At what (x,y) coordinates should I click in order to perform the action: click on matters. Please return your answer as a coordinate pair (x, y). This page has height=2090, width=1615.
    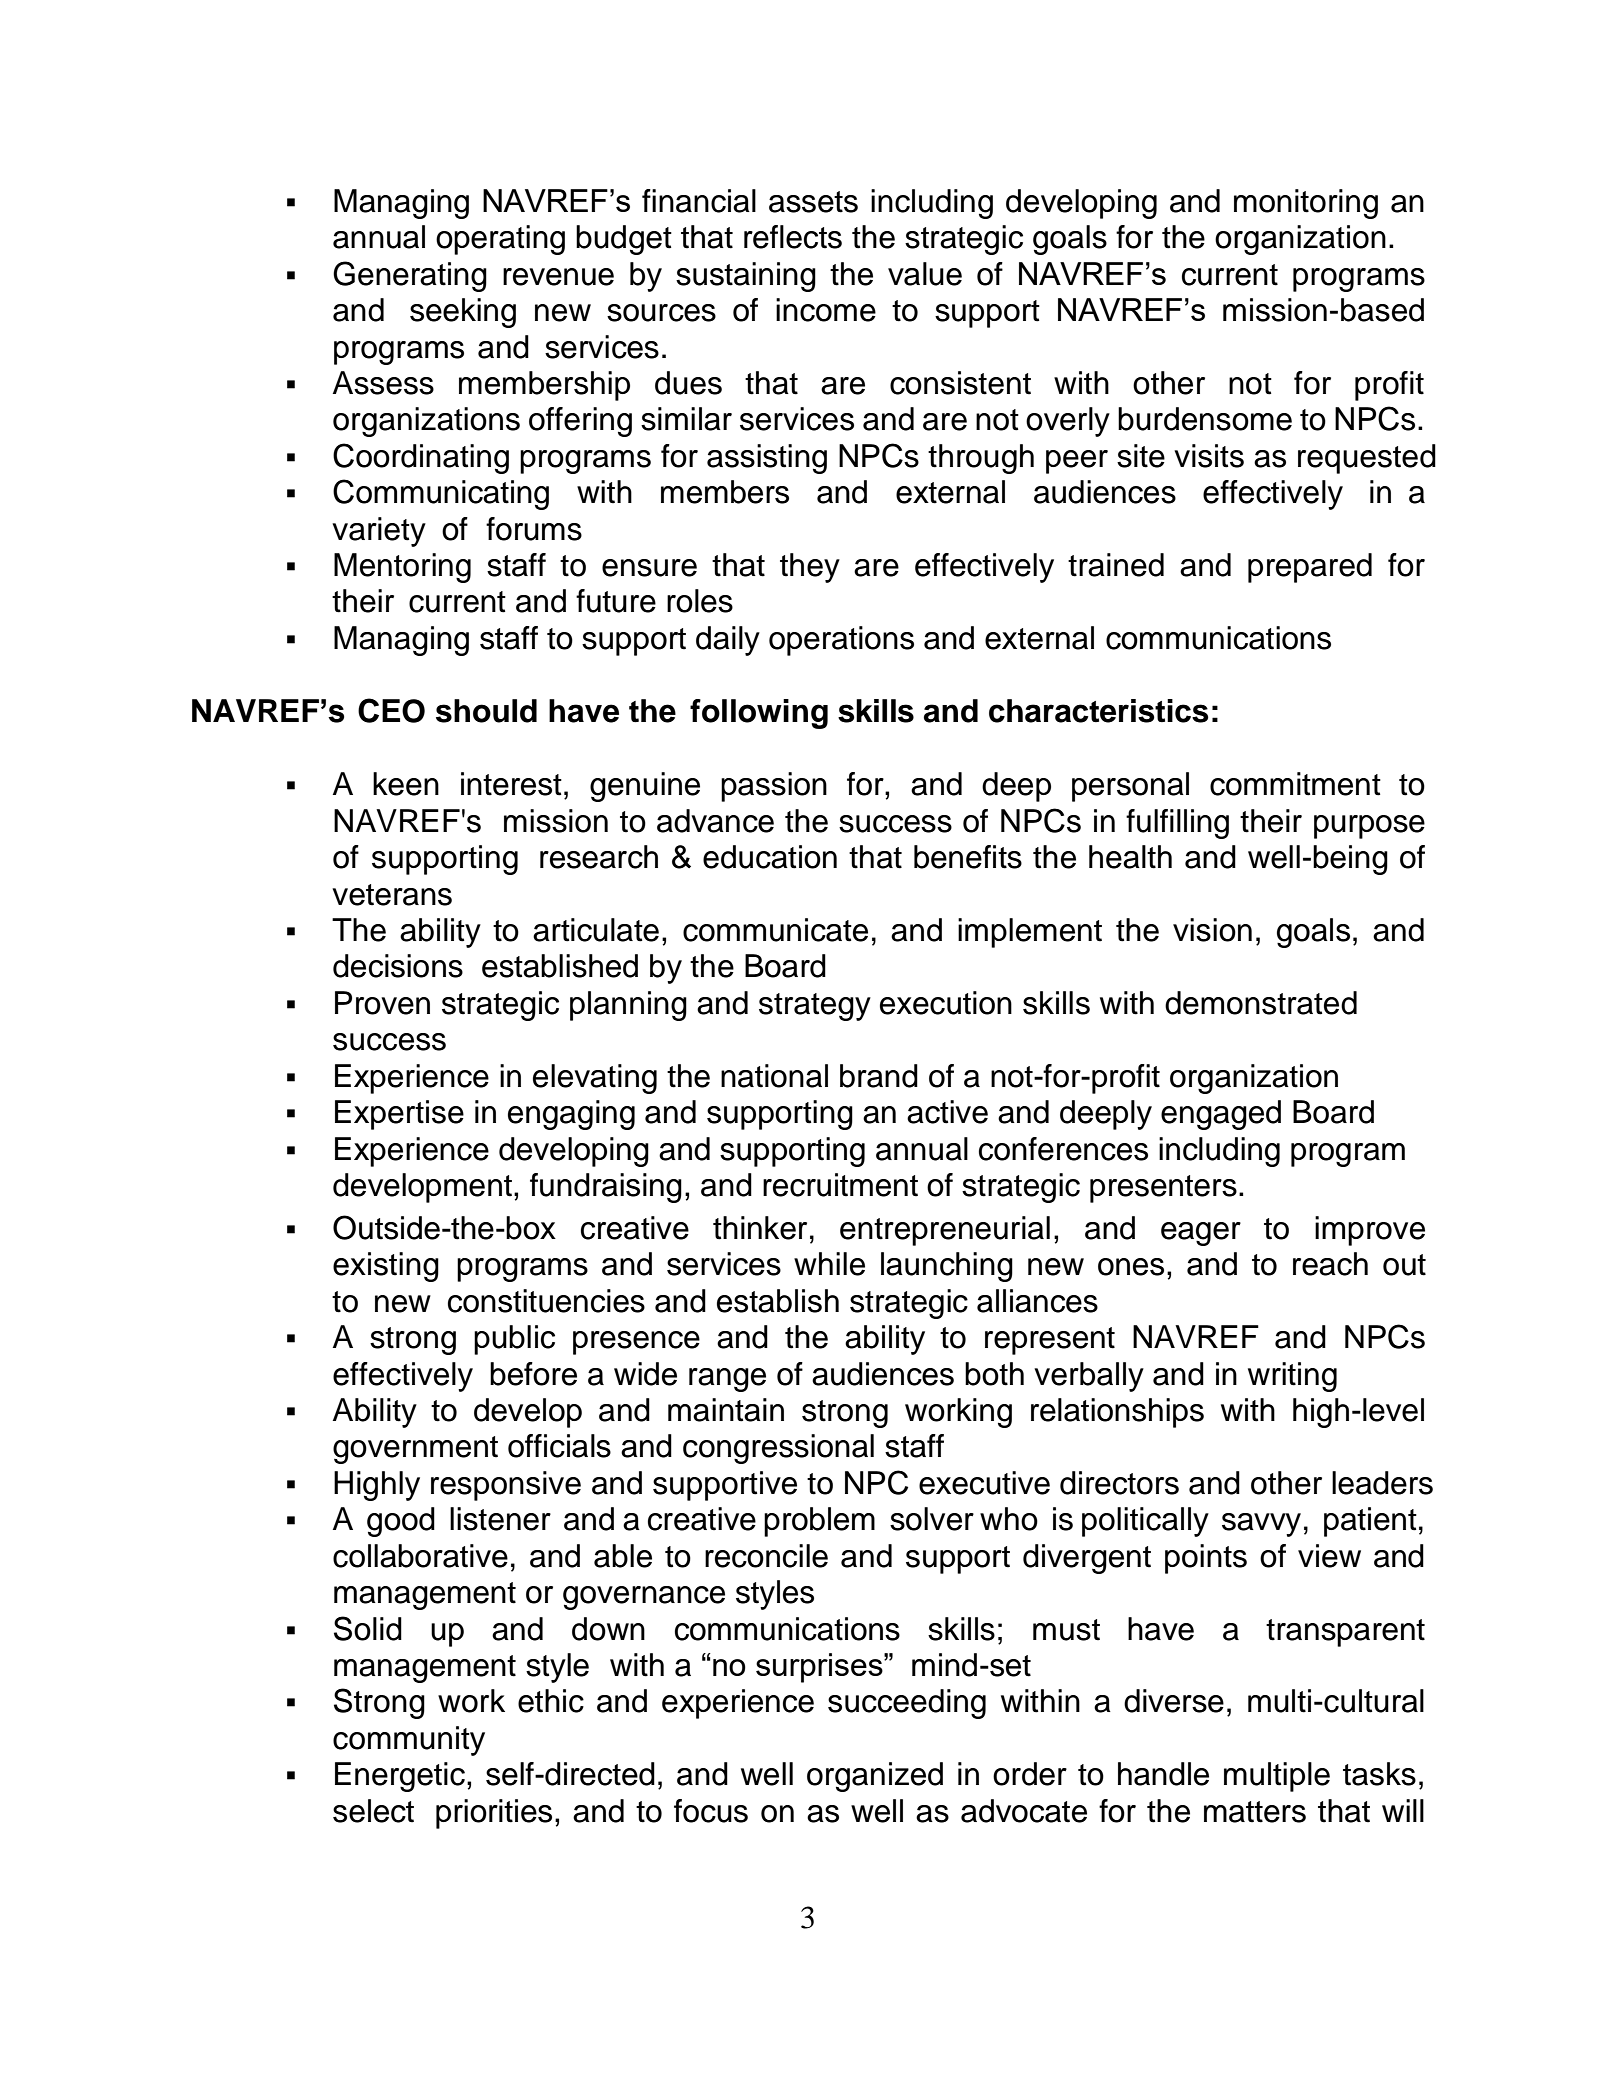
    Looking at the image, I should click on (1255, 1812).
